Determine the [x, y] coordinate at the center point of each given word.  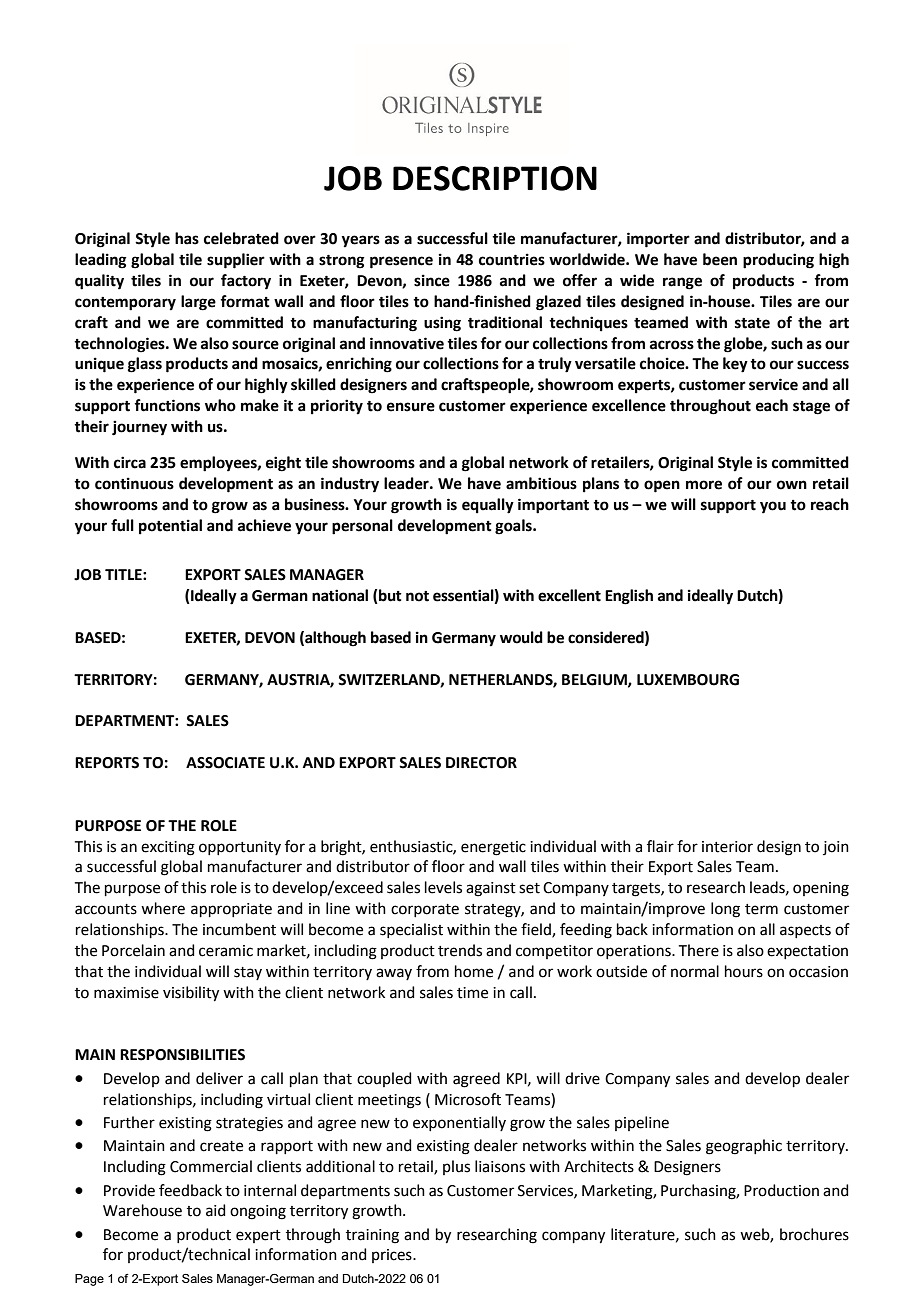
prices [393, 1256]
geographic [744, 1147]
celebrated [241, 238]
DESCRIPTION [495, 178]
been [720, 259]
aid [216, 1210]
